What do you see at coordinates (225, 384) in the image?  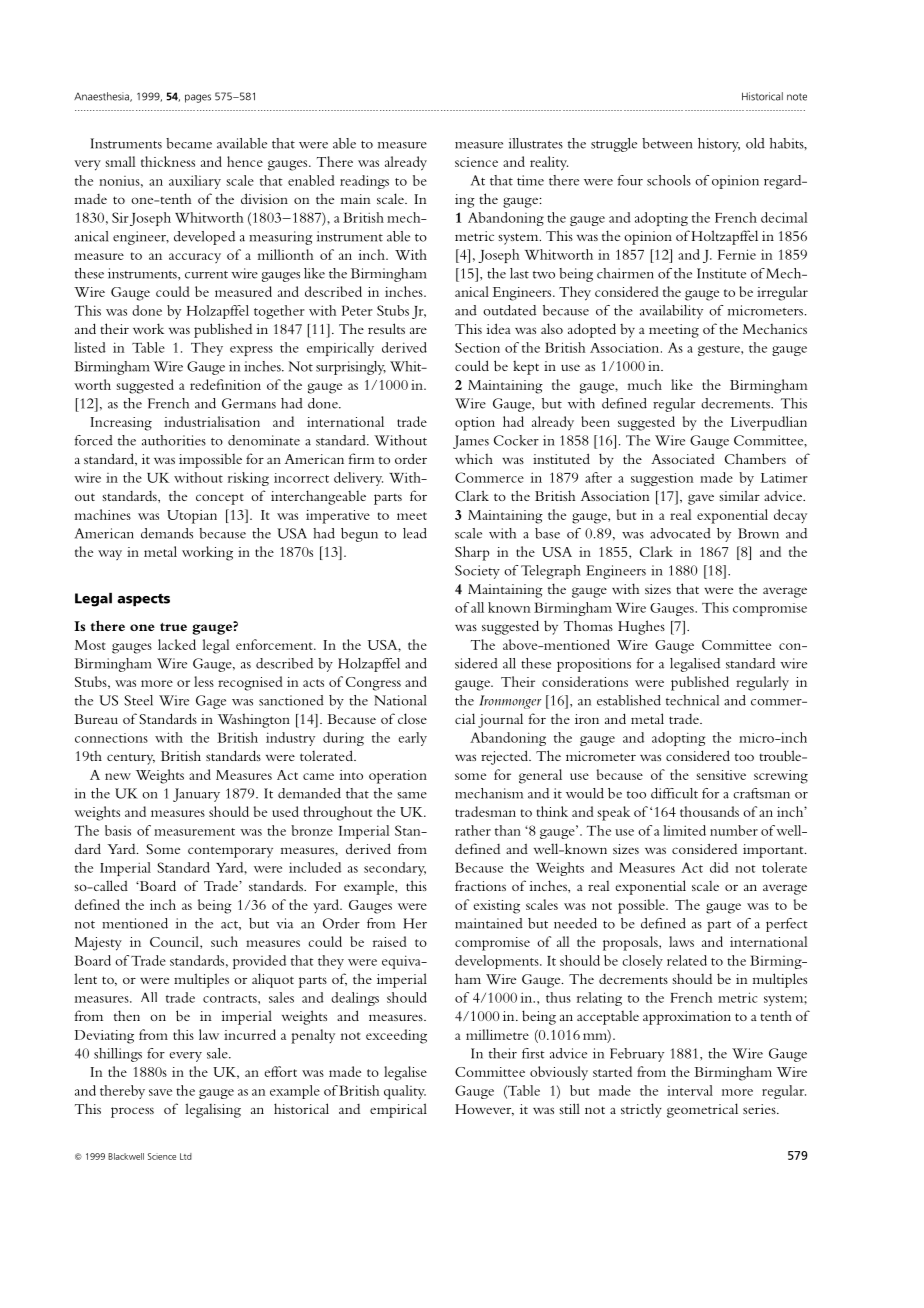 I see `redefinition` at bounding box center [225, 384].
